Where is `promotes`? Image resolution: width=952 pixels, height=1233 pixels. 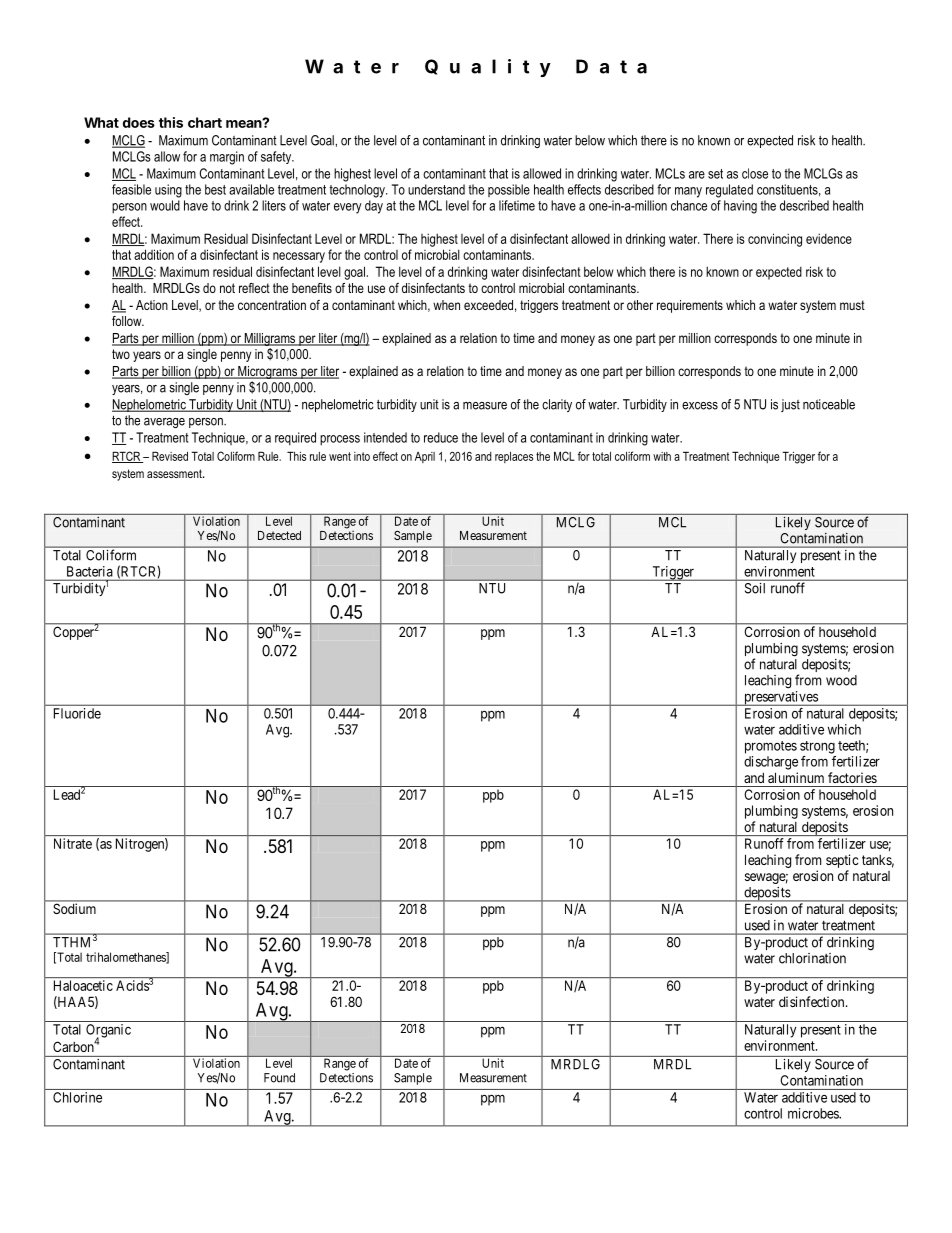 promotes is located at coordinates (771, 747).
